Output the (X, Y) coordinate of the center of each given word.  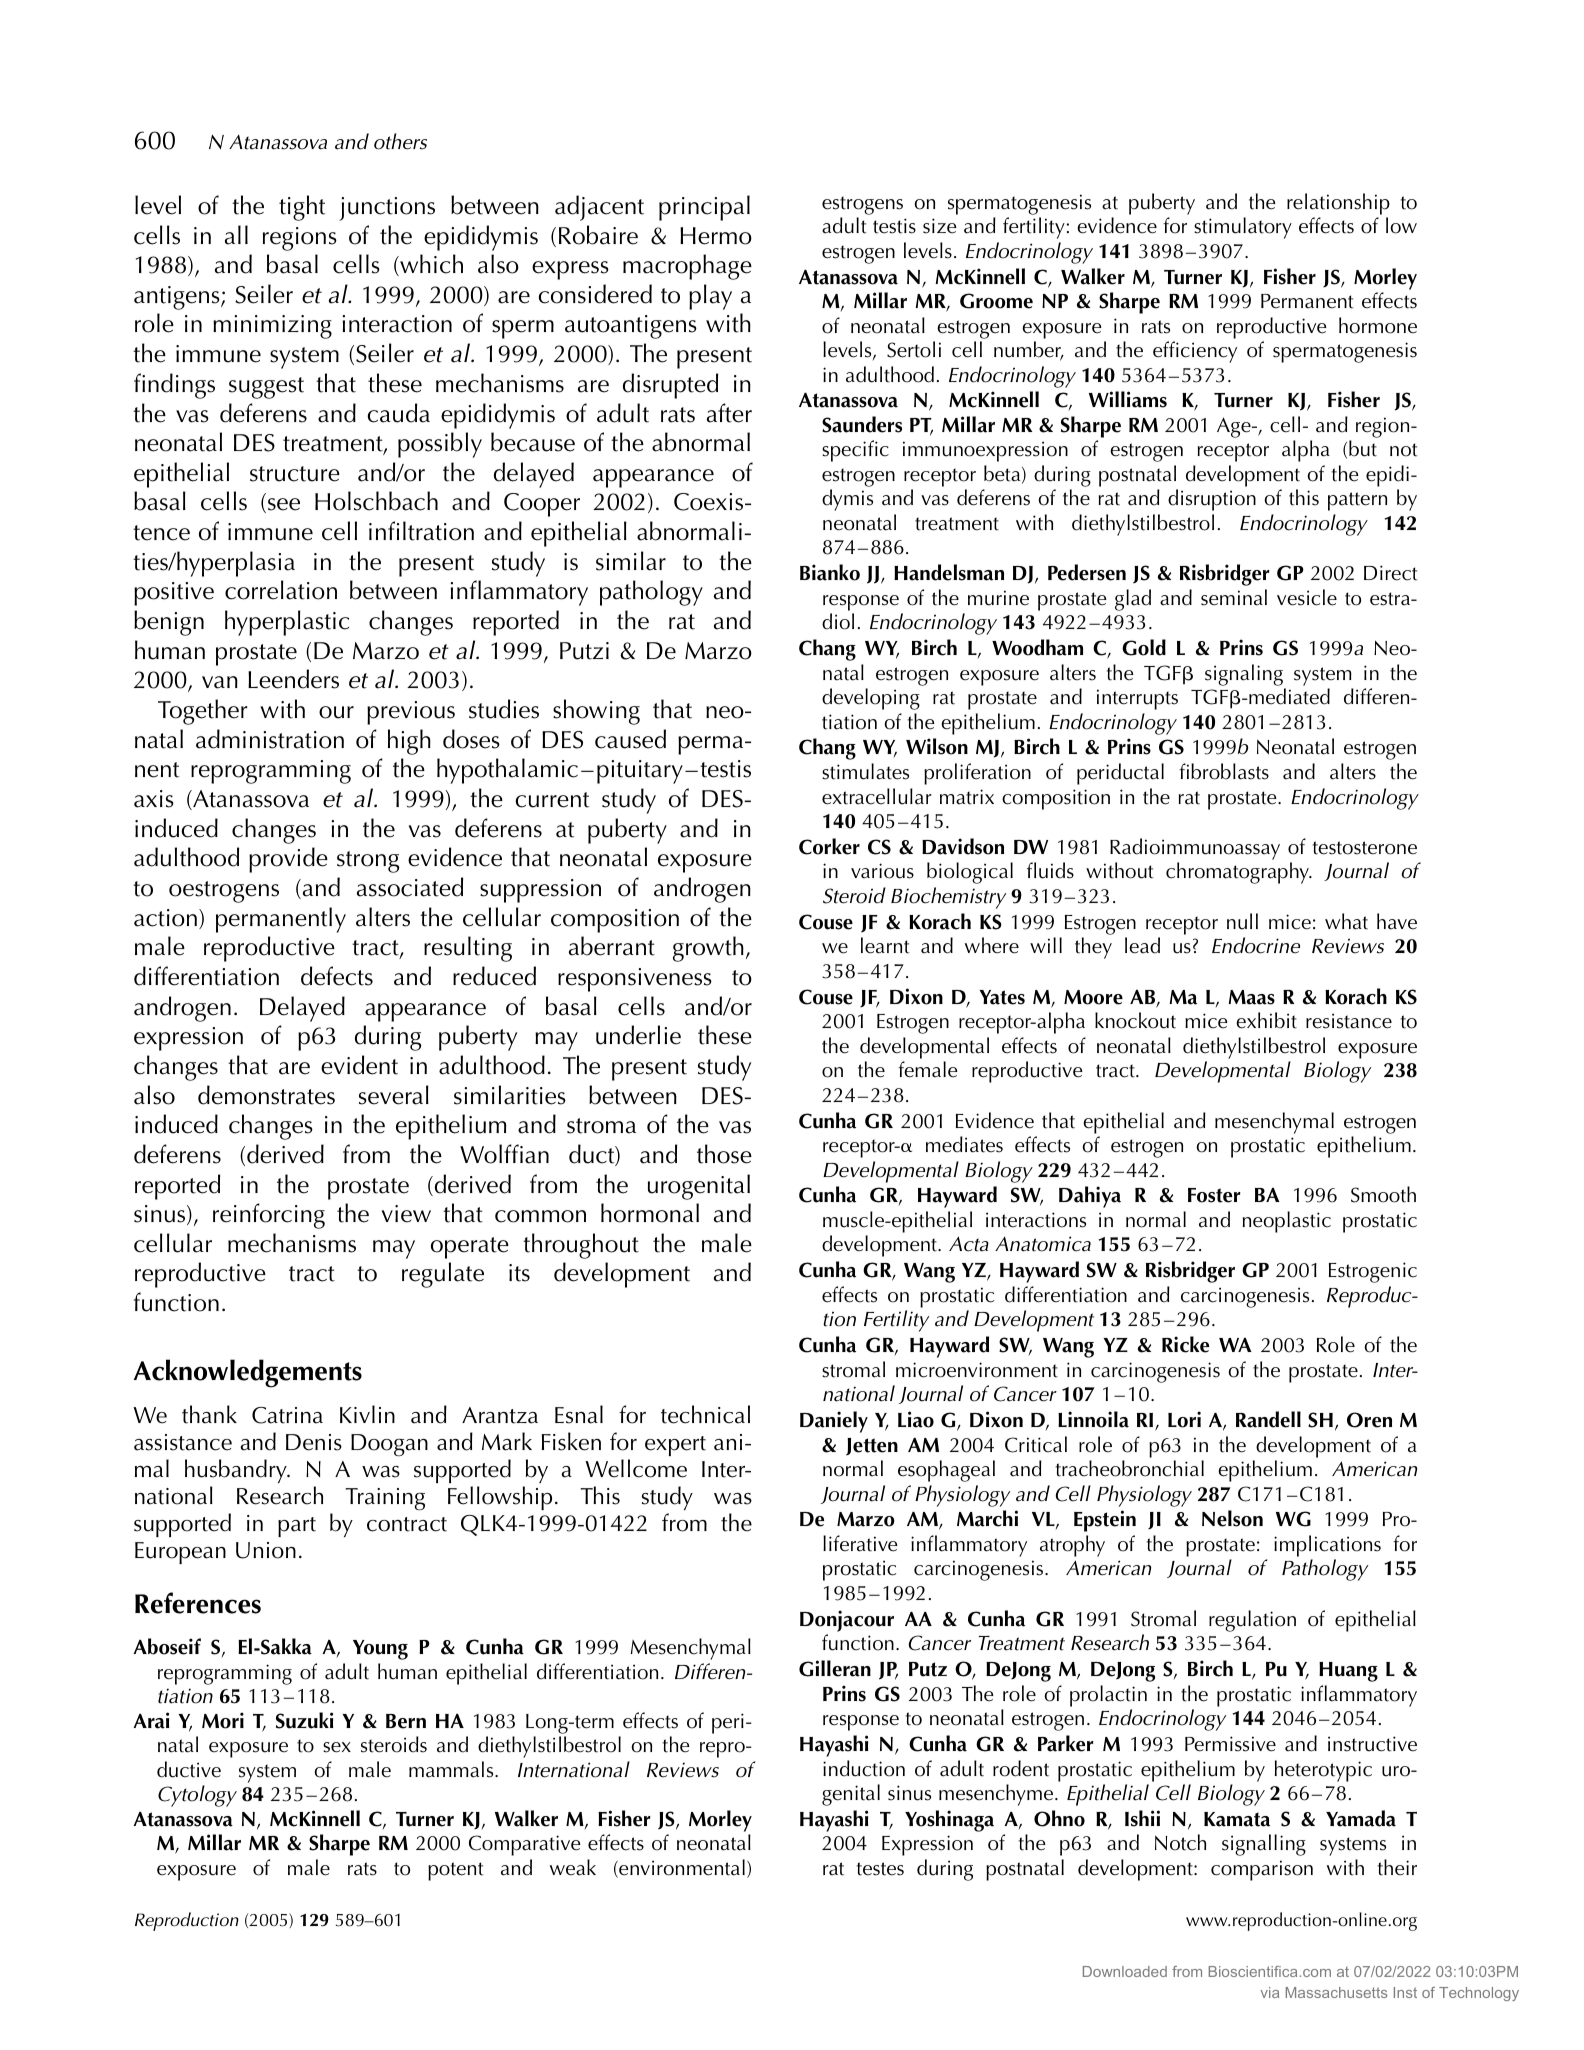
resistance (1349, 1021)
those (724, 1154)
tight (302, 208)
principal (704, 208)
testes (880, 1869)
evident (359, 1065)
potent (456, 1871)
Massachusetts (1337, 1992)
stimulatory (1243, 228)
